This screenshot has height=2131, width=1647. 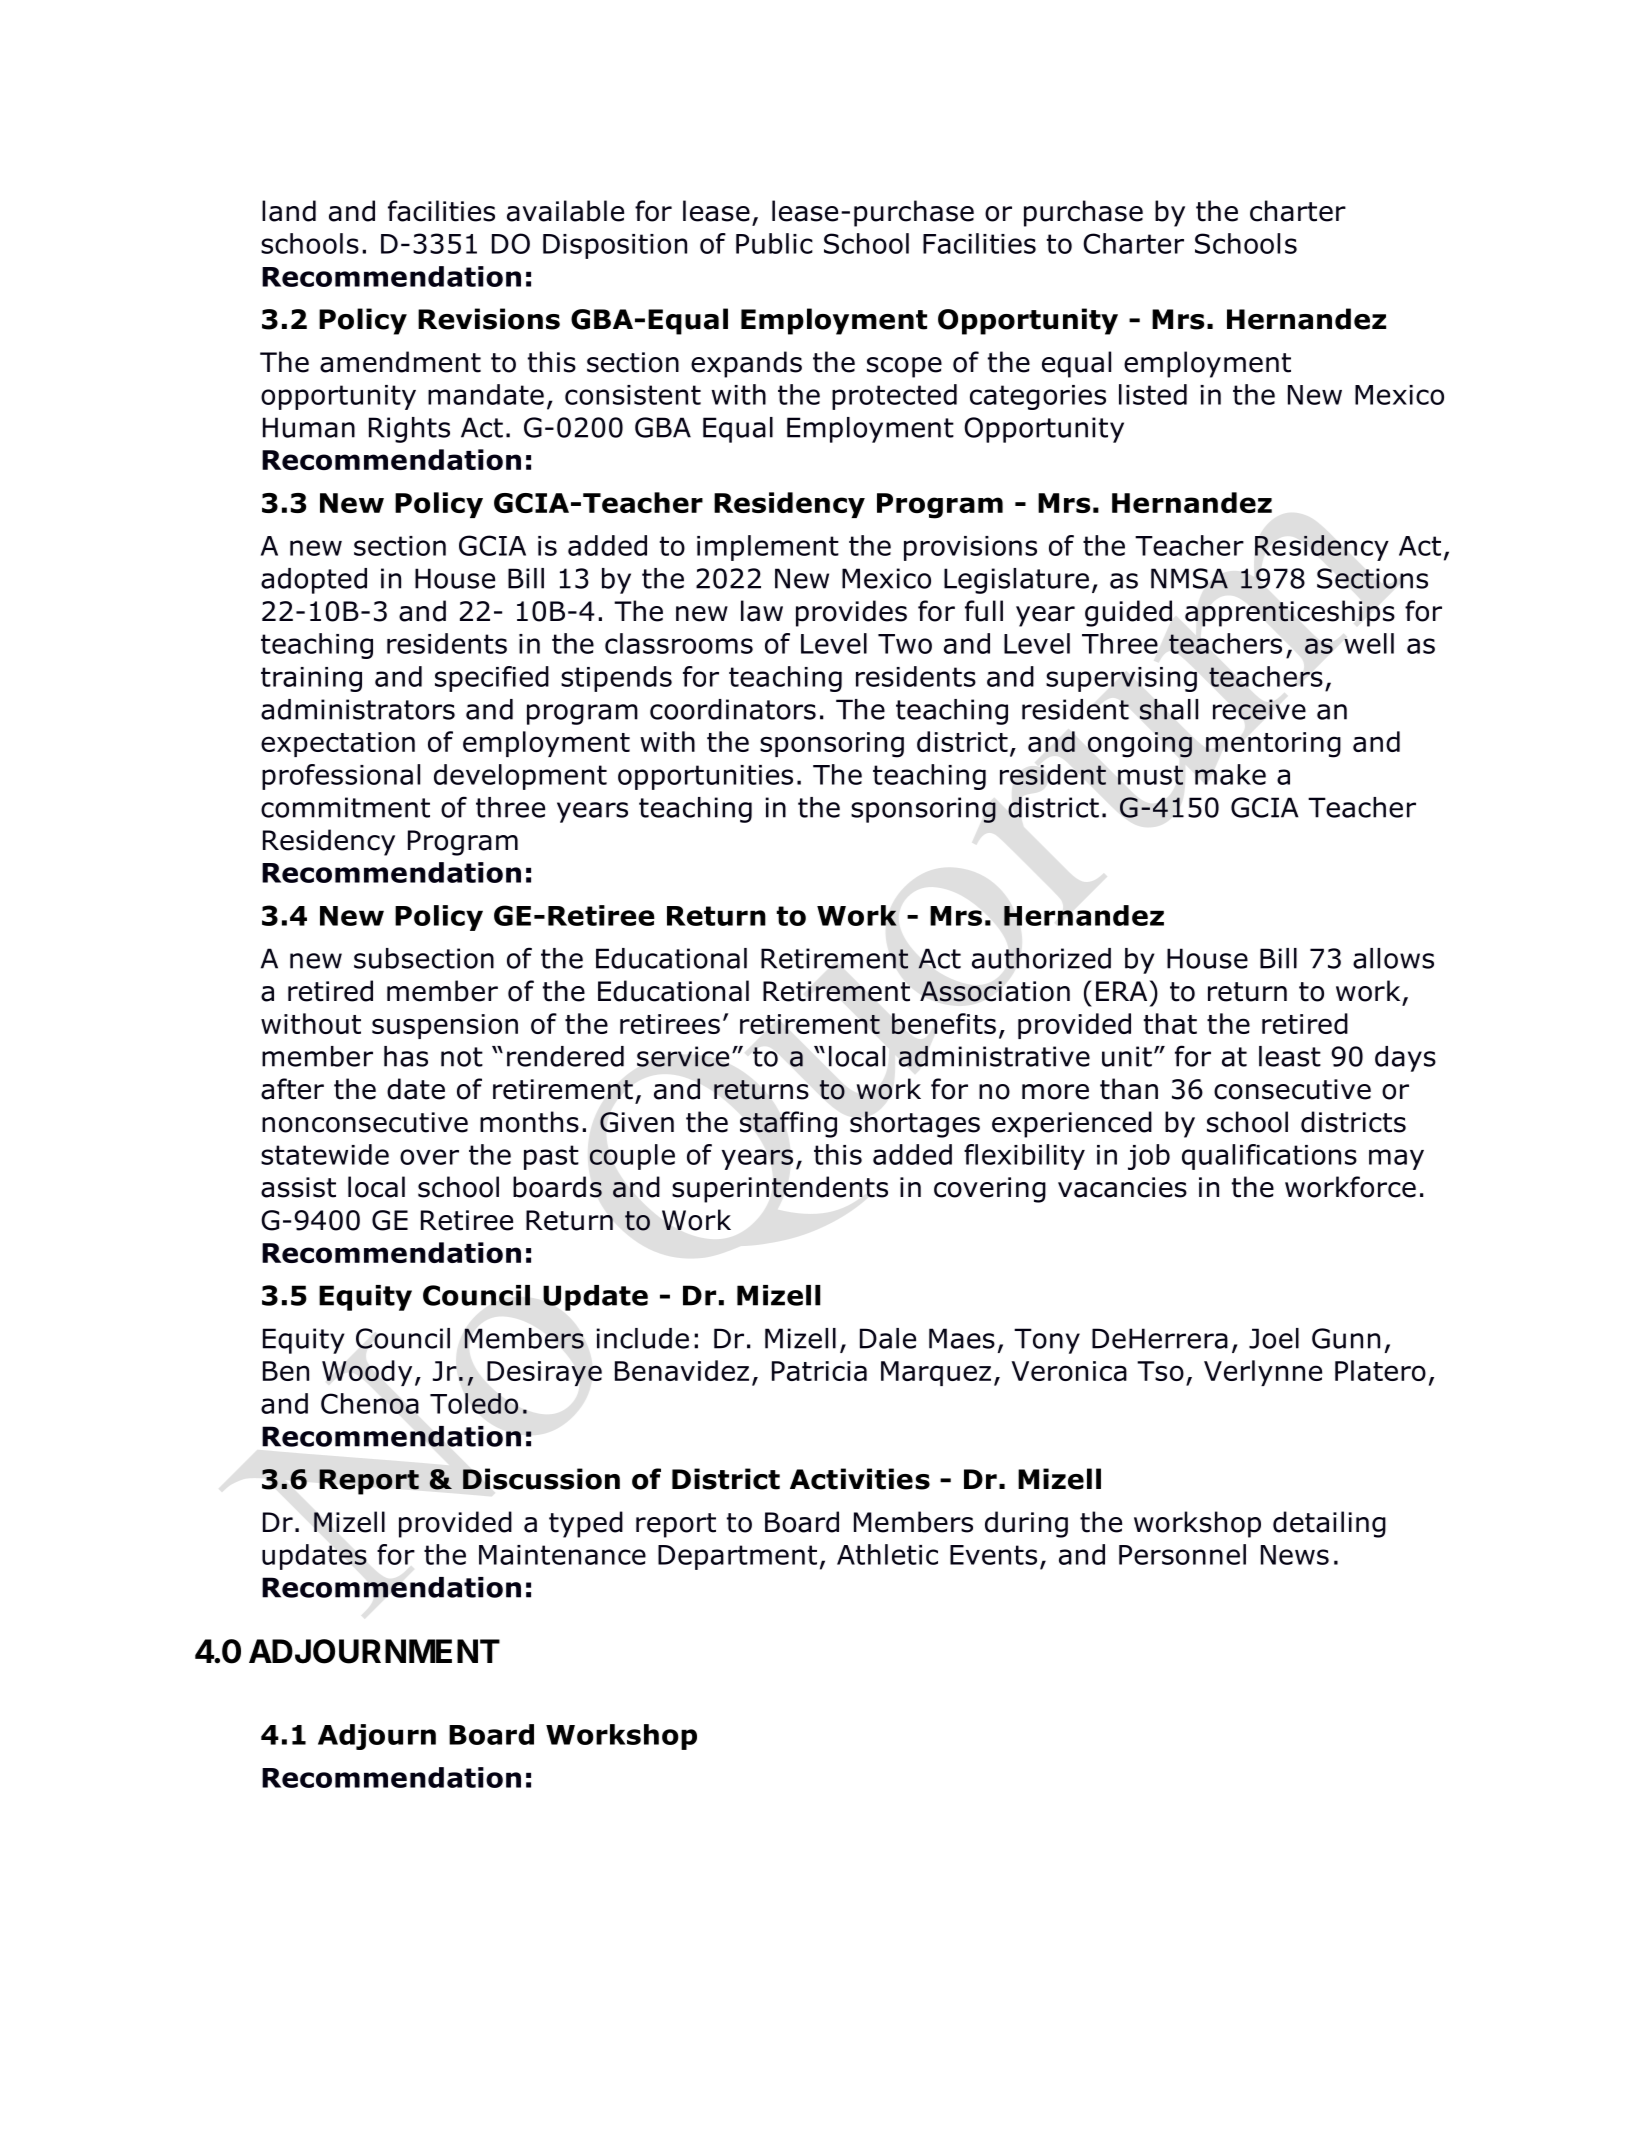 I want to click on allows, so click(x=1393, y=958).
